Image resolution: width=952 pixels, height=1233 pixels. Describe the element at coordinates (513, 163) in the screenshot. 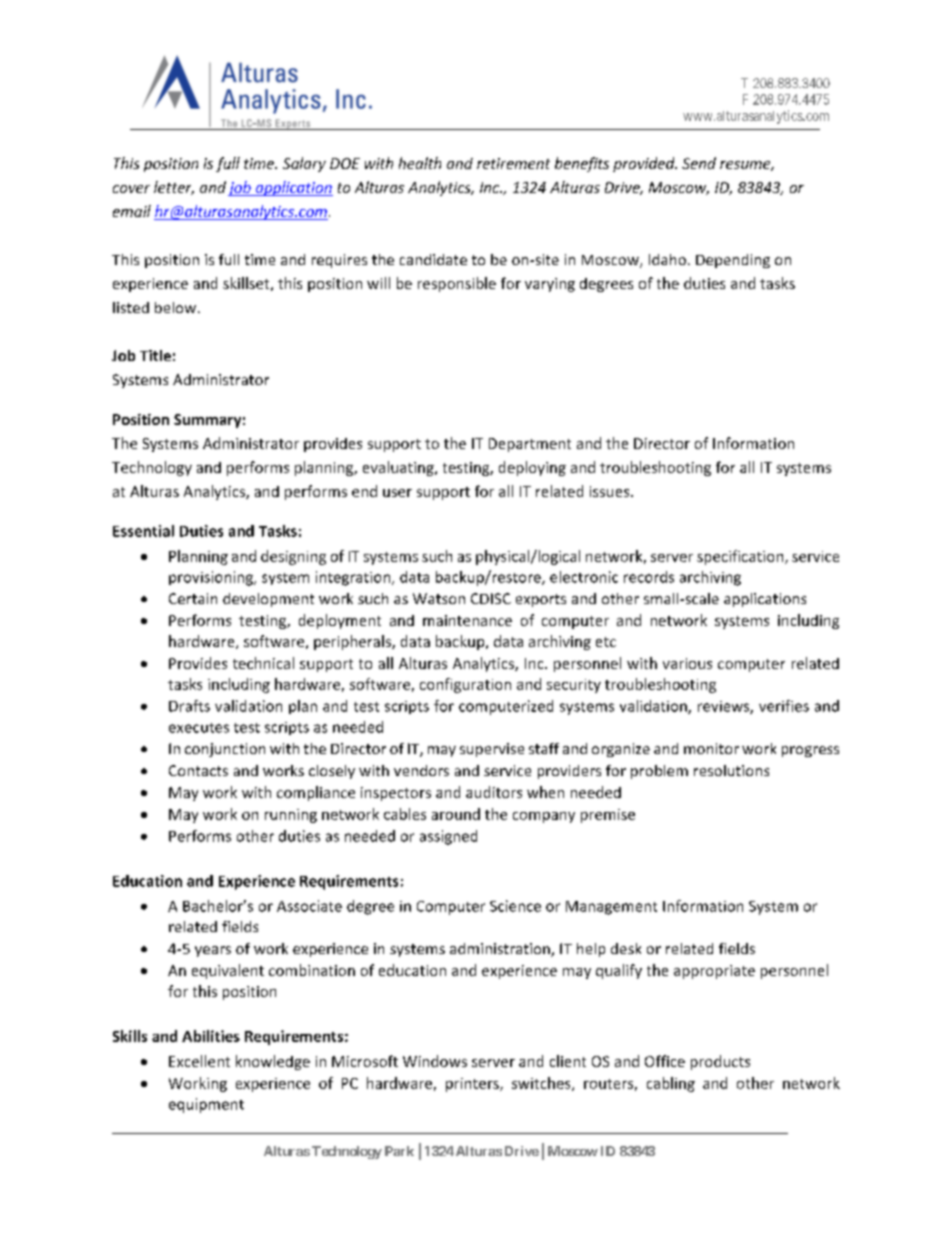

I see `retirement` at that location.
